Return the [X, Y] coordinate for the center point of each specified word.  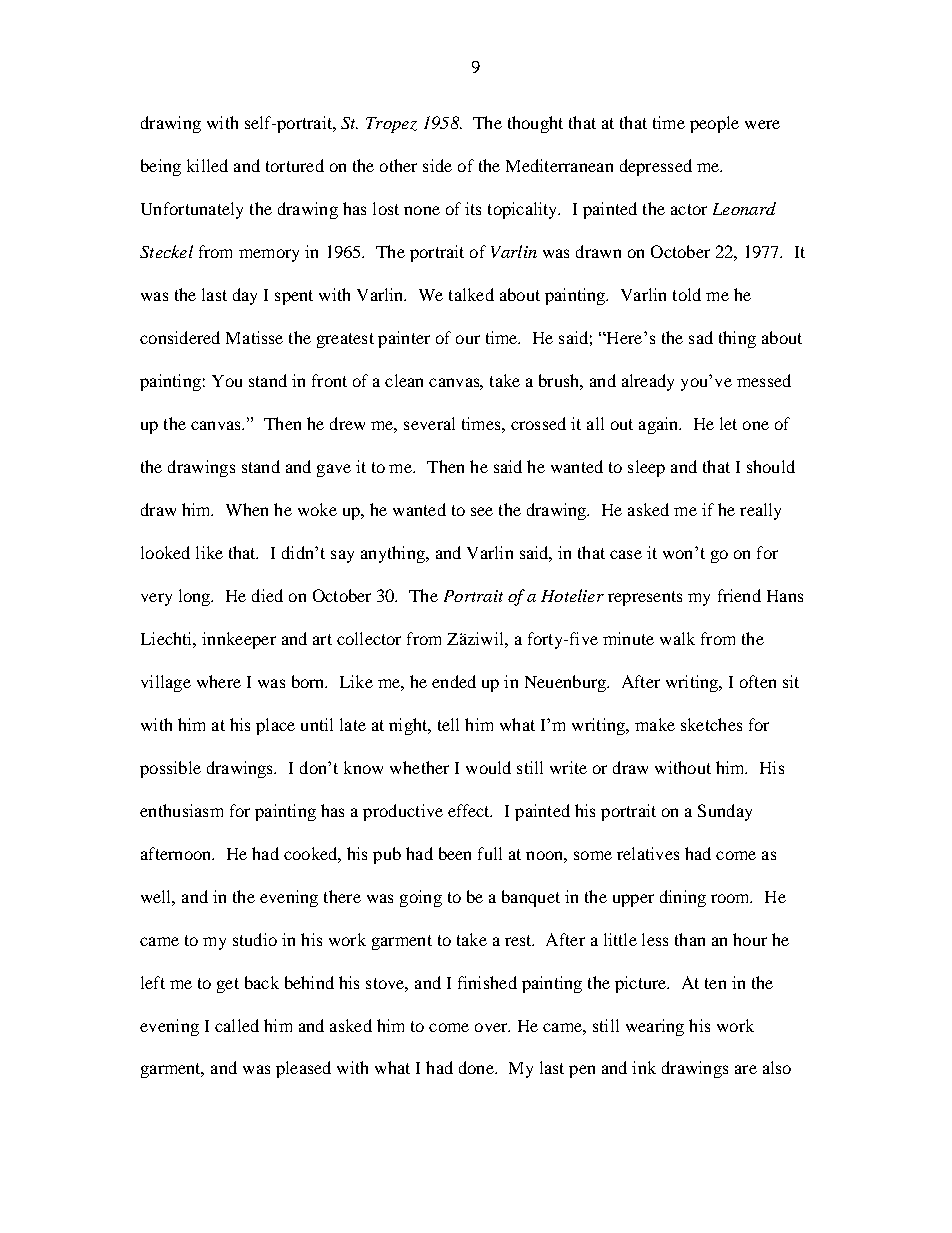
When [247, 509]
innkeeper [239, 640]
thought [535, 124]
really [760, 511]
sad [701, 337]
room [731, 898]
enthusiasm [181, 810]
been [455, 853]
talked [471, 294]
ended [454, 681]
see [482, 511]
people [714, 124]
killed [207, 165]
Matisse [254, 337]
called [237, 1025]
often [758, 681]
